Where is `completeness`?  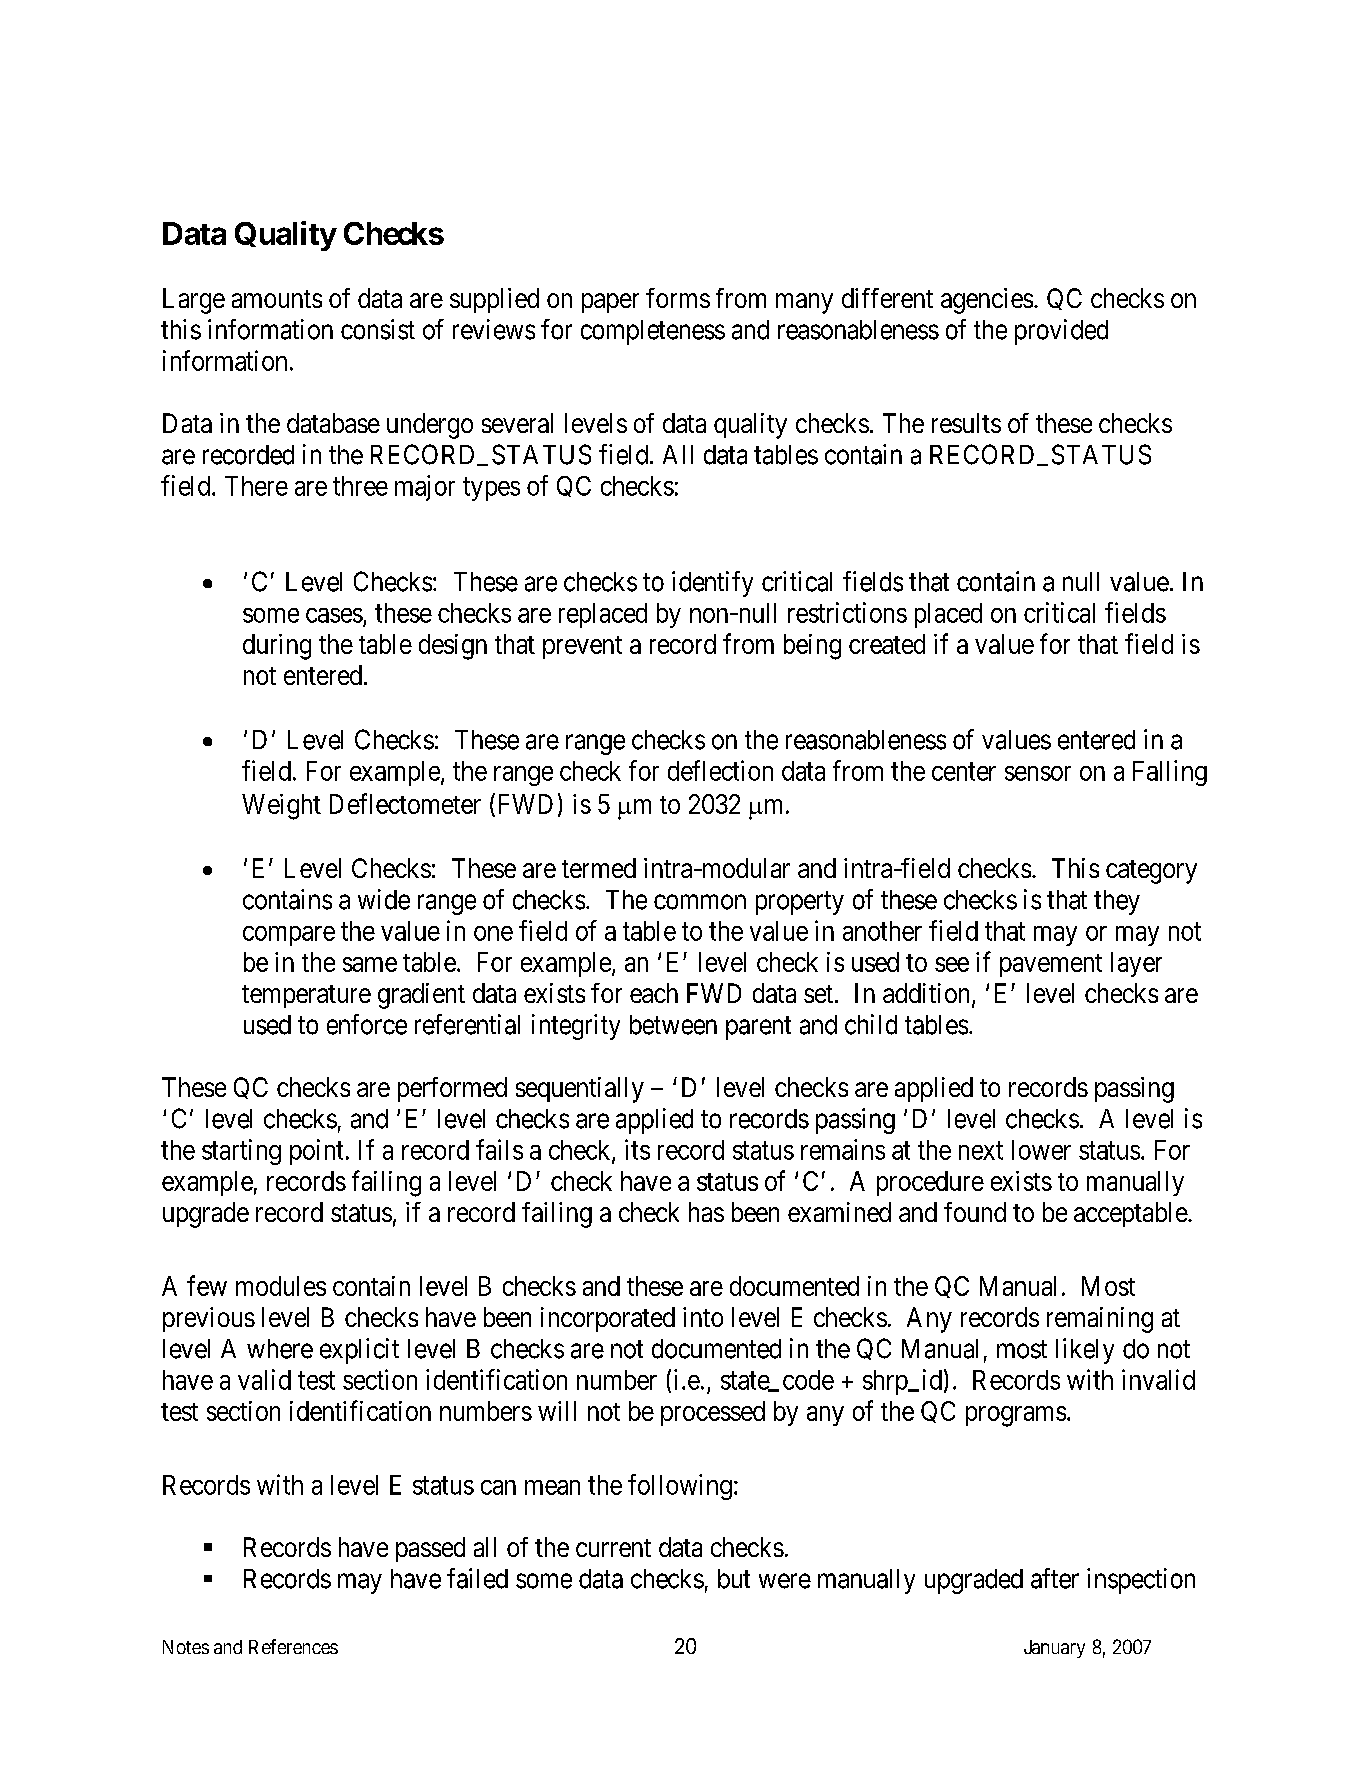 completeness is located at coordinates (653, 332).
